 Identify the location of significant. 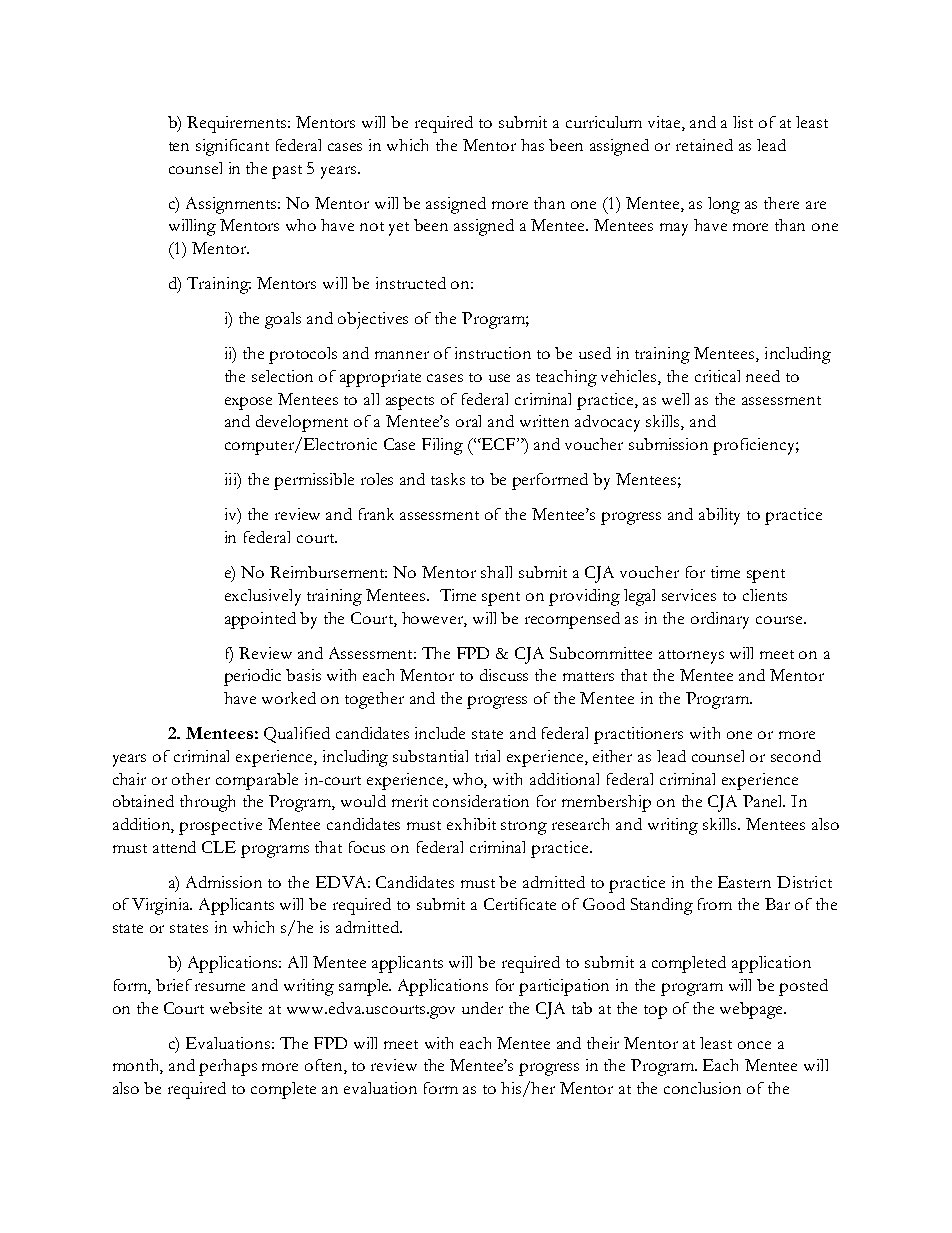
(232, 147).
